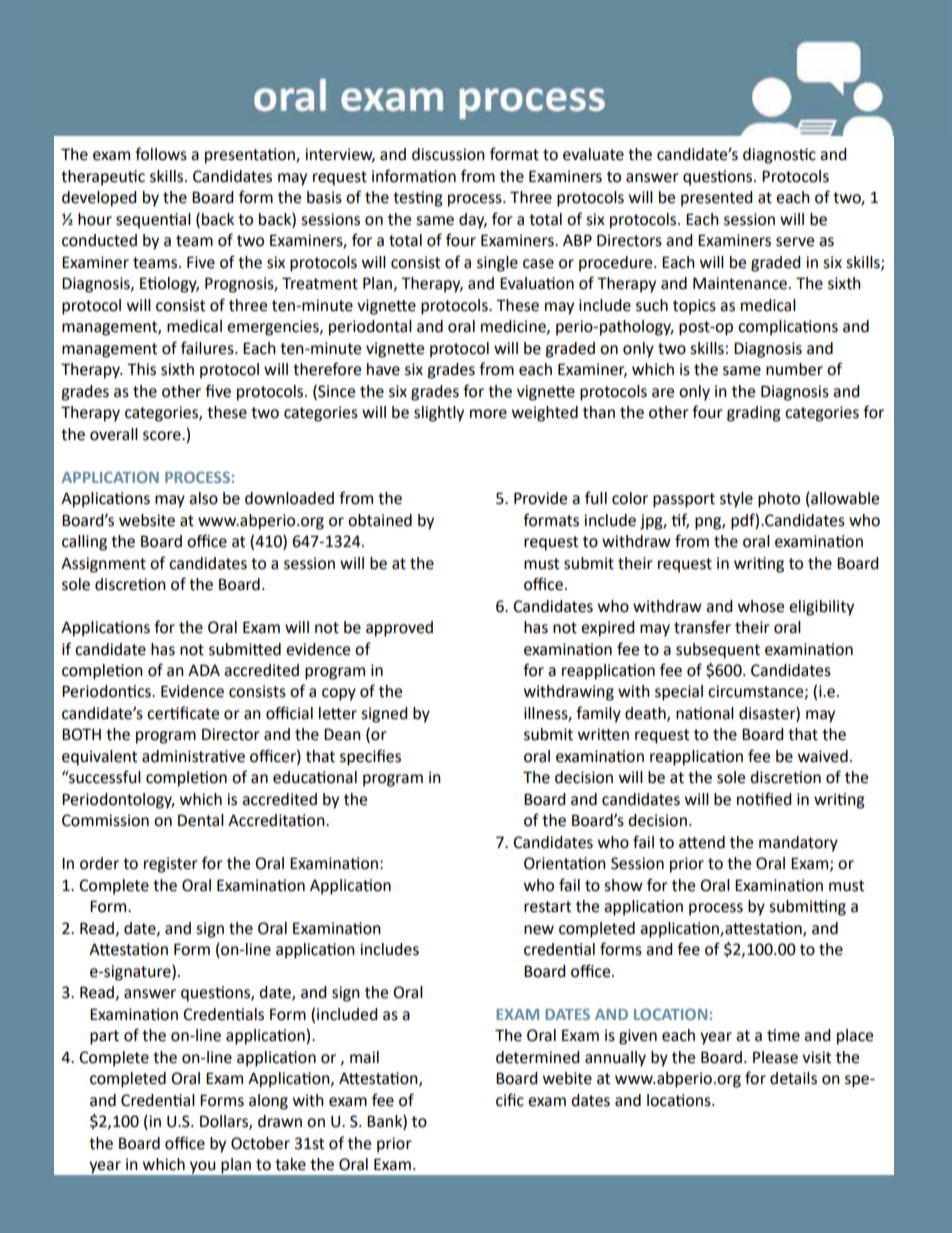  I want to click on diagnostic, so click(779, 156).
